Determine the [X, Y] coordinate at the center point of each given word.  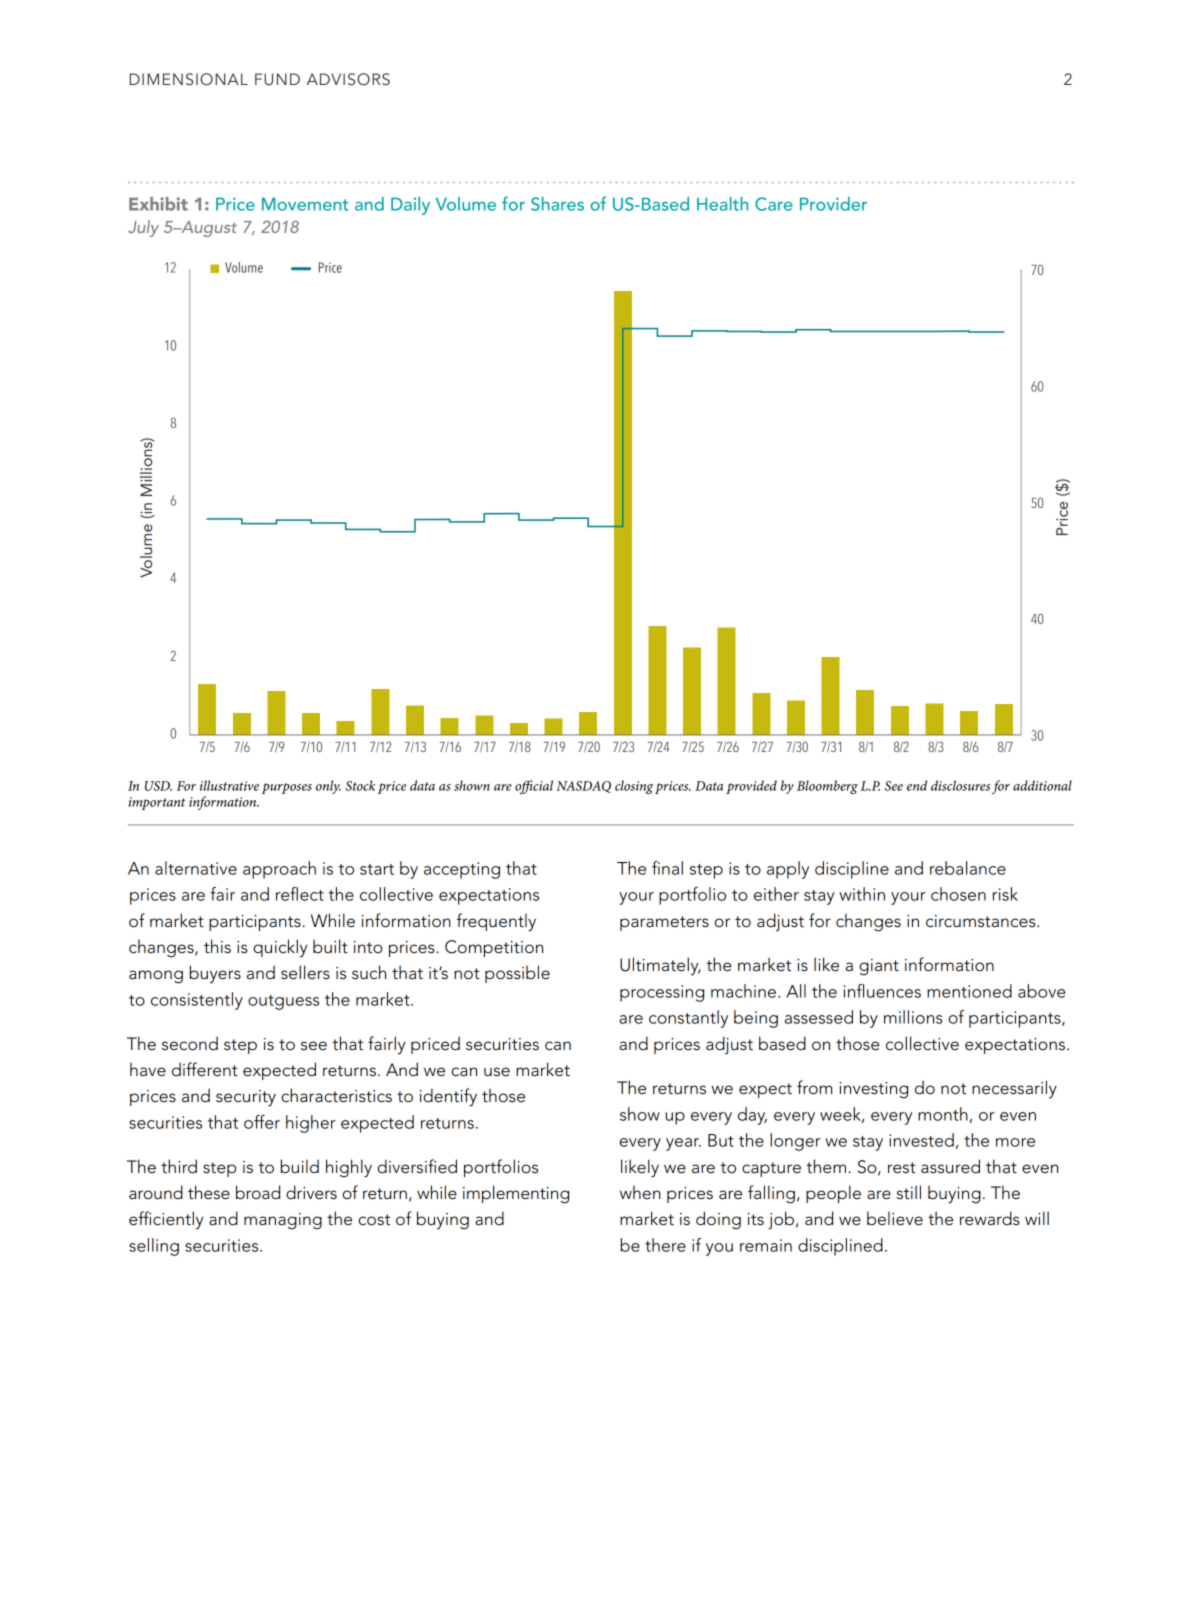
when [640, 1192]
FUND [277, 79]
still [909, 1192]
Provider [833, 204]
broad [258, 1192]
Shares [557, 204]
